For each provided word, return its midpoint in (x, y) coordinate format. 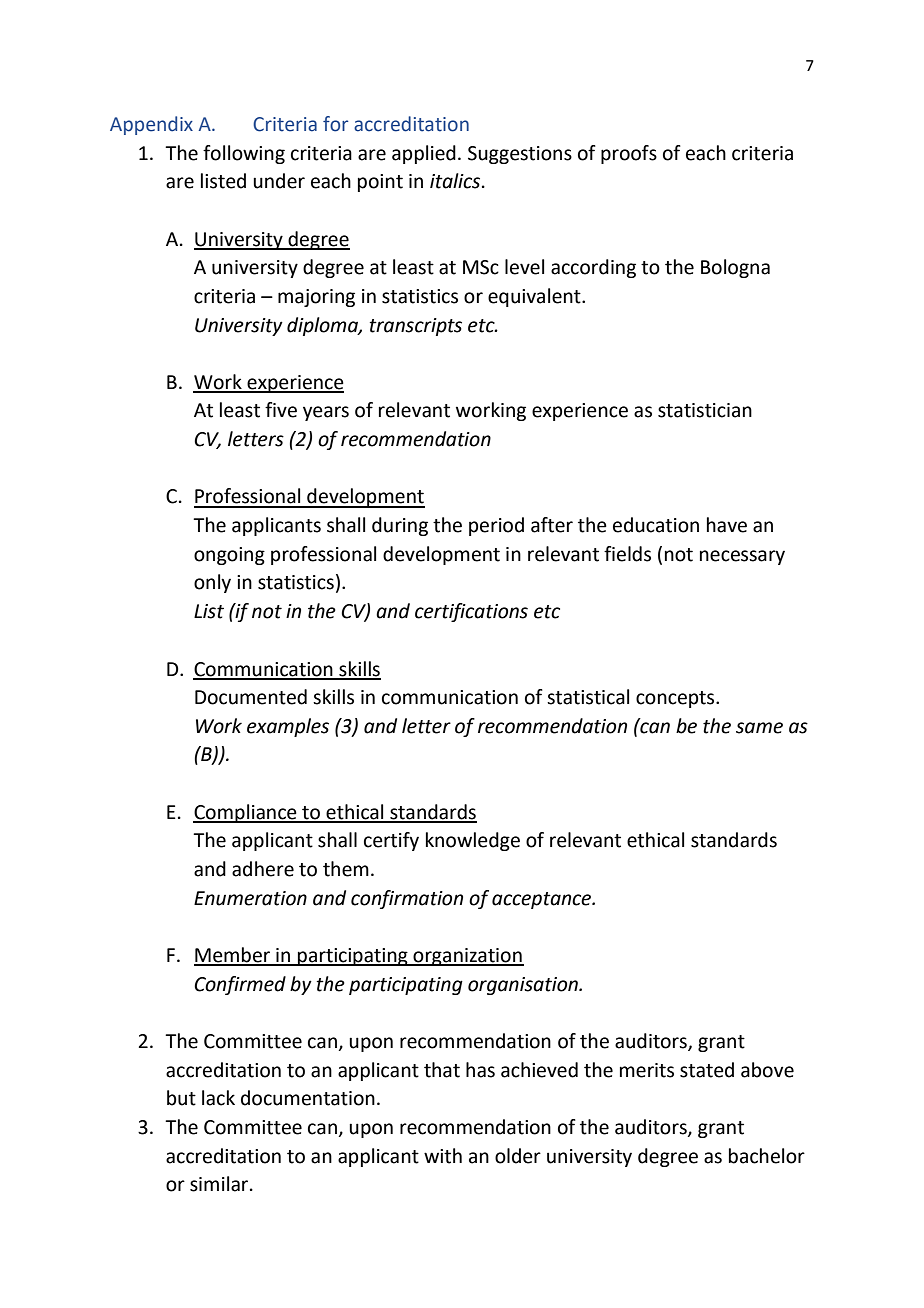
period (496, 526)
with (443, 1156)
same (759, 728)
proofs (629, 154)
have (727, 525)
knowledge (473, 841)
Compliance (246, 813)
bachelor (767, 1156)
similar (220, 1184)
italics (456, 181)
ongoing (229, 556)
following (244, 154)
